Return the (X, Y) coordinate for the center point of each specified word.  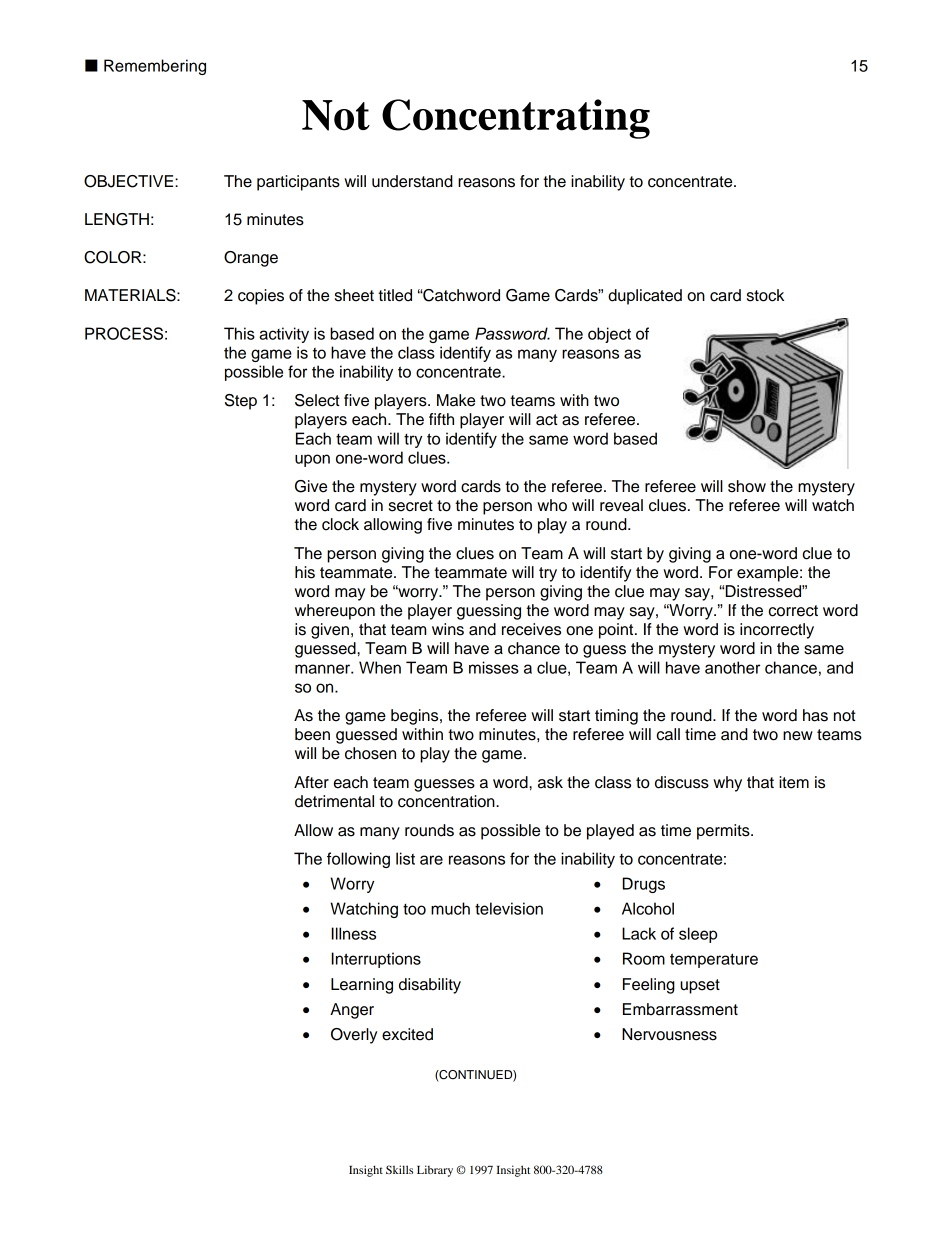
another (732, 667)
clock (340, 524)
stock (765, 295)
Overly (354, 1036)
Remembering (155, 67)
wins (448, 629)
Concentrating (516, 119)
